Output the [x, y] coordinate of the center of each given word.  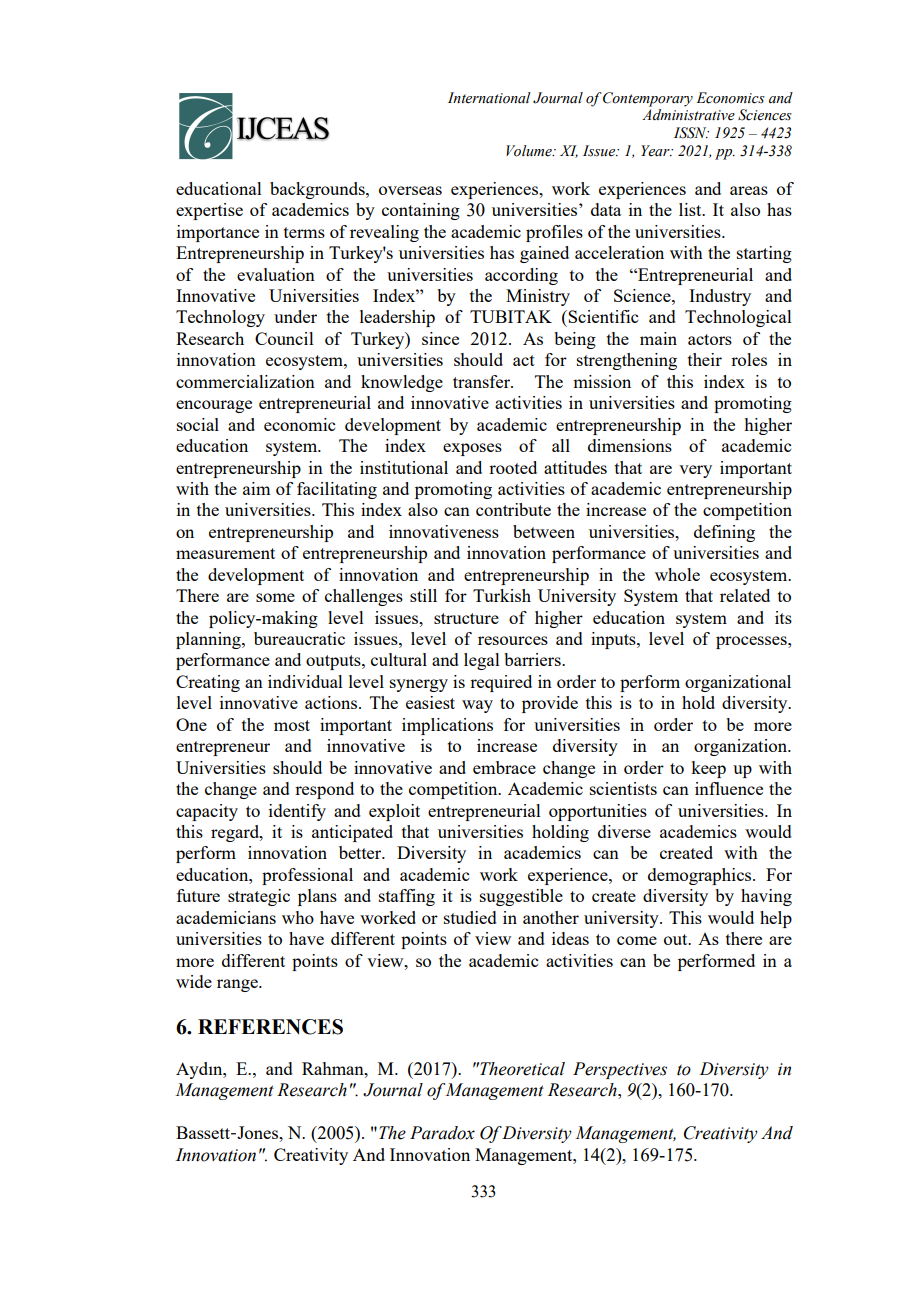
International [489, 98]
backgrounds [318, 190]
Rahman [334, 1068]
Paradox [442, 1133]
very [695, 471]
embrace [504, 767]
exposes [472, 449]
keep [708, 769]
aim [256, 488]
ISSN [691, 133]
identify [297, 812]
